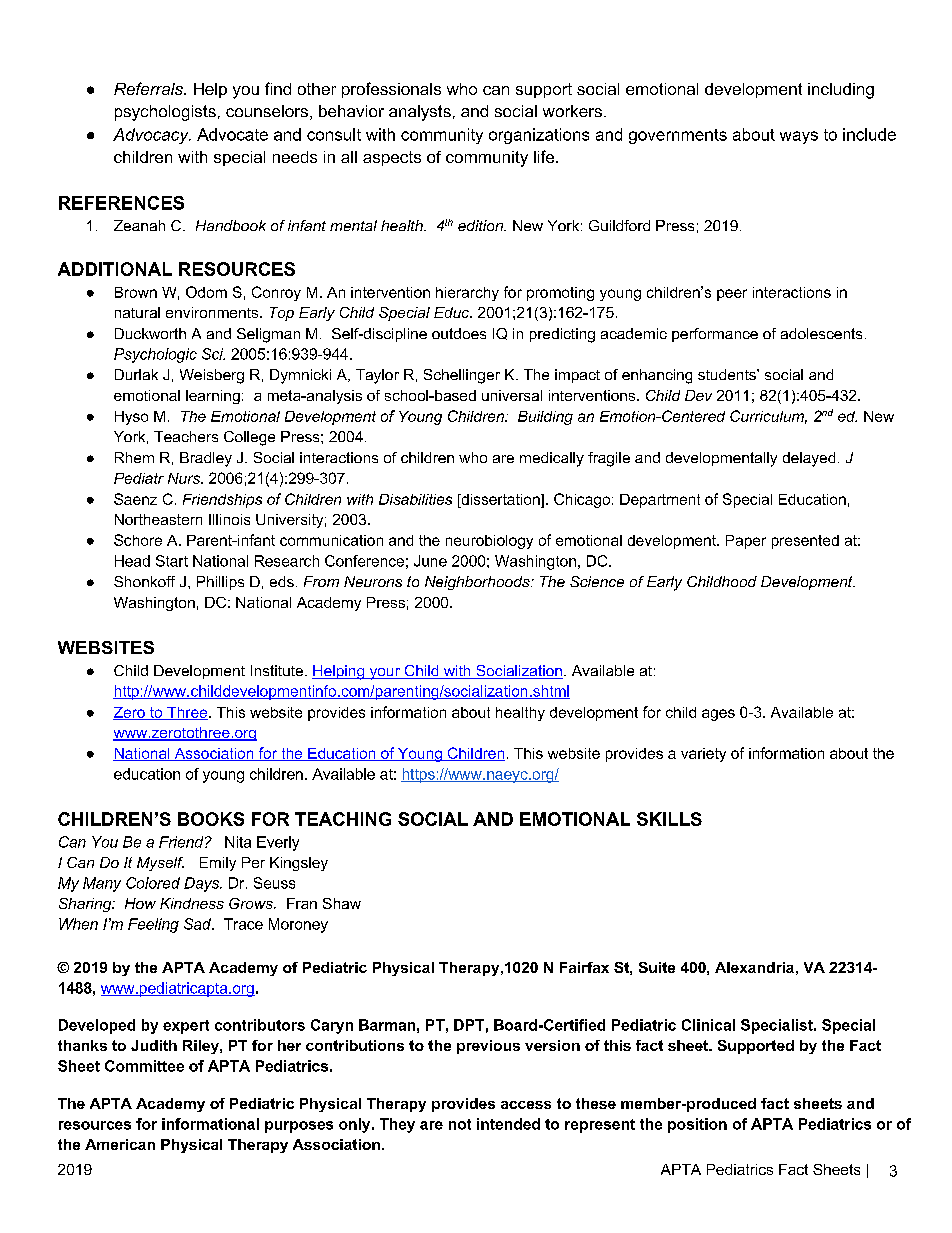 The width and height of the page is (952, 1233). Describe the element at coordinates (211, 819) in the page. I see `BOOKS` at that location.
